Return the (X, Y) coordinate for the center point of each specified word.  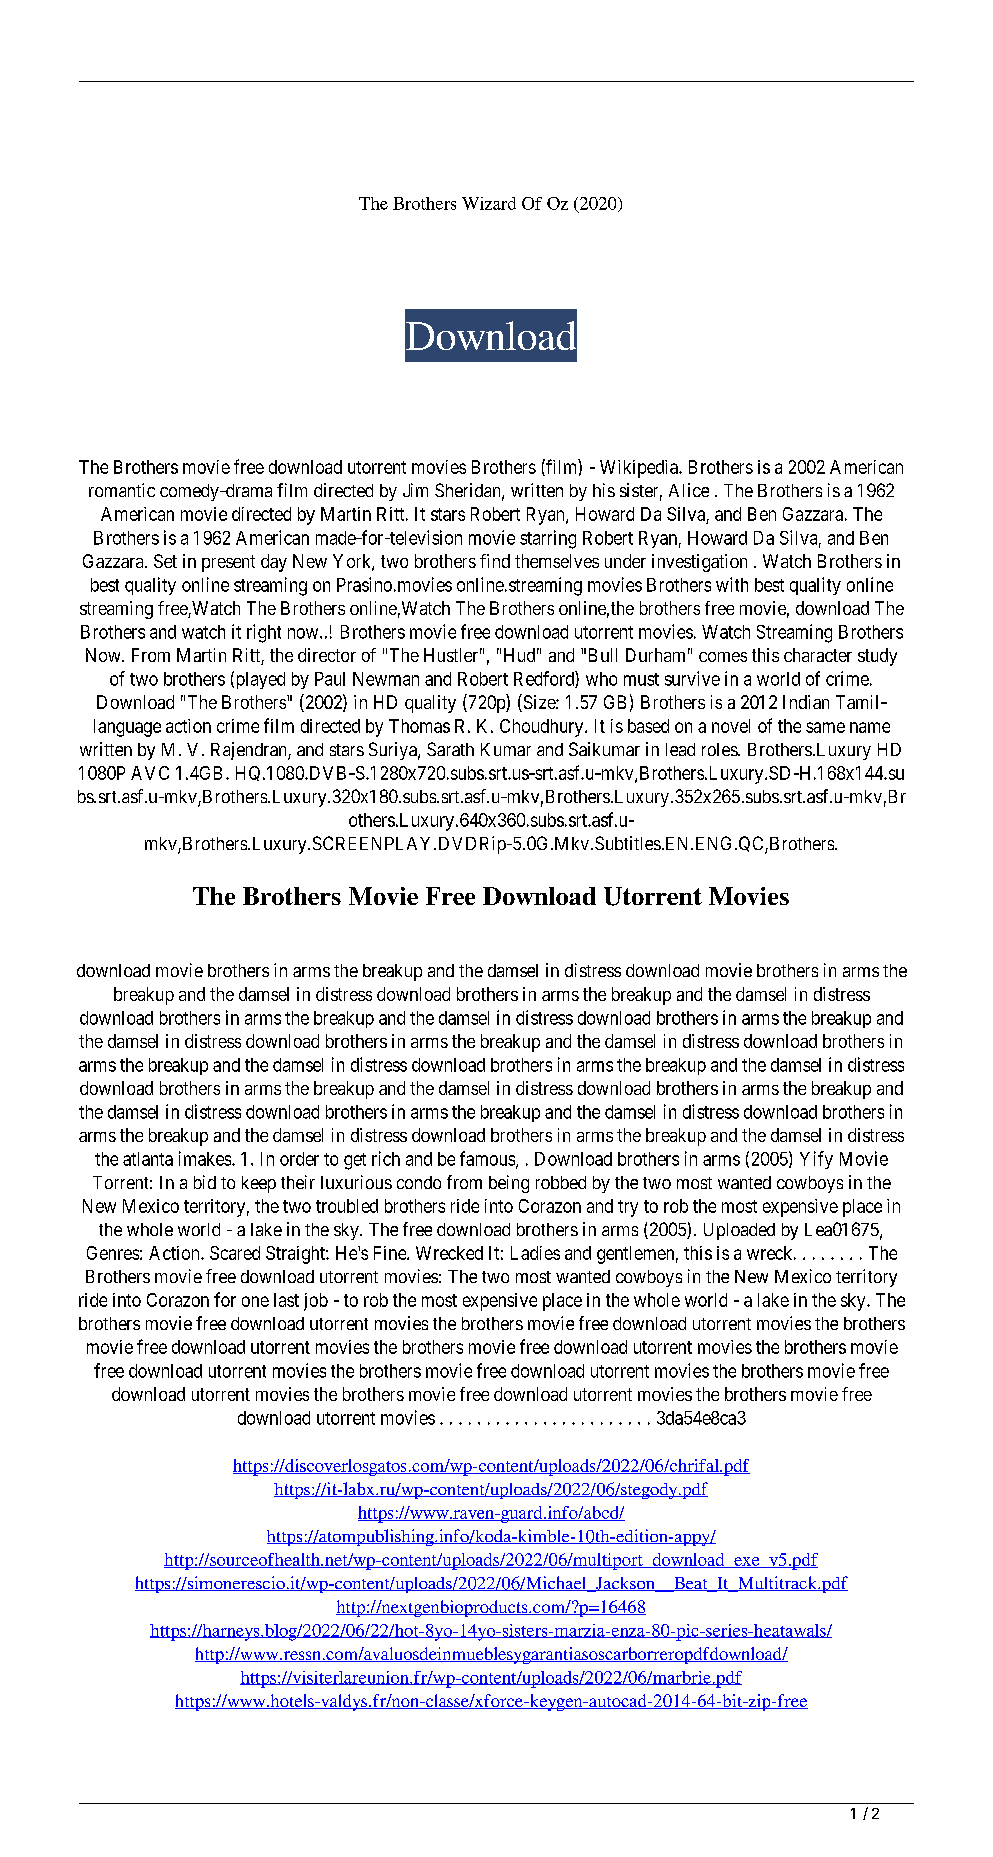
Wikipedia (640, 469)
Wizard (489, 203)
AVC (150, 773)
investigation (699, 563)
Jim (415, 490)
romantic (122, 490)
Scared (235, 1253)
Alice (689, 490)
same (825, 727)
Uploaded (739, 1231)
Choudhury (543, 728)
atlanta (148, 1159)
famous (488, 1159)
